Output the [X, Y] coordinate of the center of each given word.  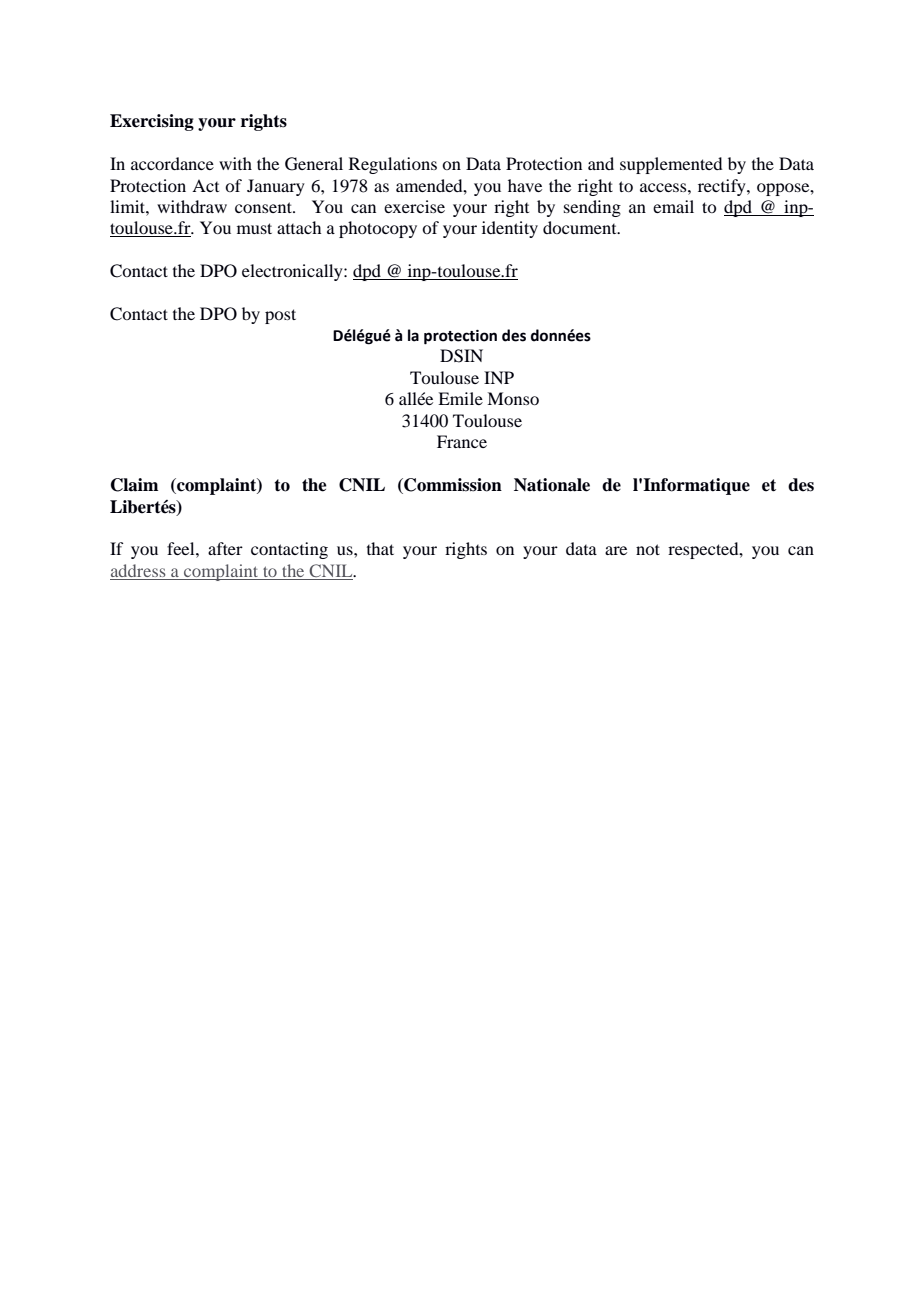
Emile [460, 398]
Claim [134, 485]
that [380, 548]
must [254, 228]
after [225, 548]
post [280, 316]
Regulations [393, 165]
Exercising [152, 122]
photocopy [378, 229]
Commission [452, 486]
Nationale [552, 485]
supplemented [671, 165]
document [581, 227]
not [648, 549]
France [462, 441]
